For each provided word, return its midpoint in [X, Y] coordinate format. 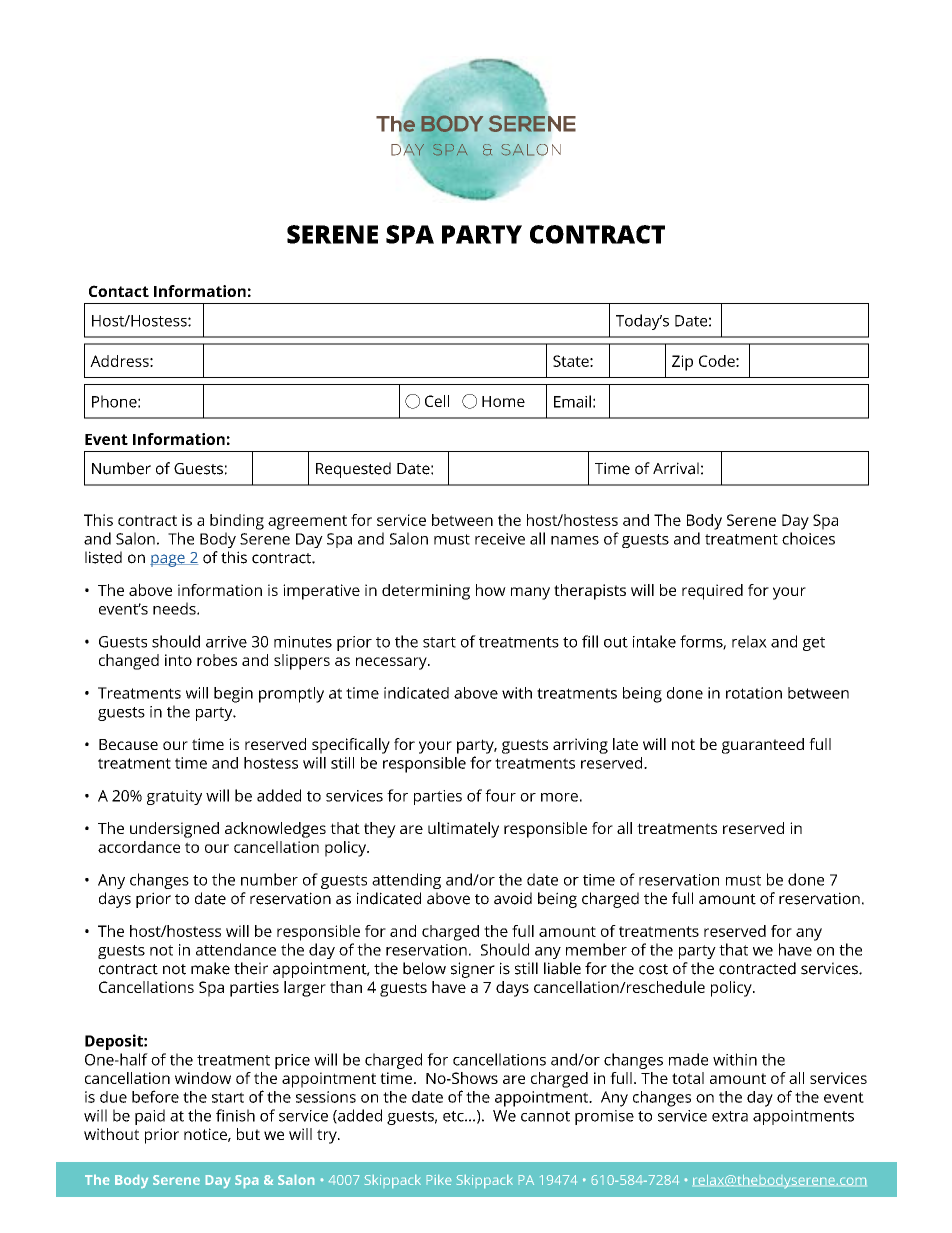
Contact [119, 291]
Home [503, 401]
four [500, 795]
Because [128, 744]
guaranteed [763, 746]
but [248, 1134]
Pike [439, 1180]
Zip [682, 363]
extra [730, 1116]
